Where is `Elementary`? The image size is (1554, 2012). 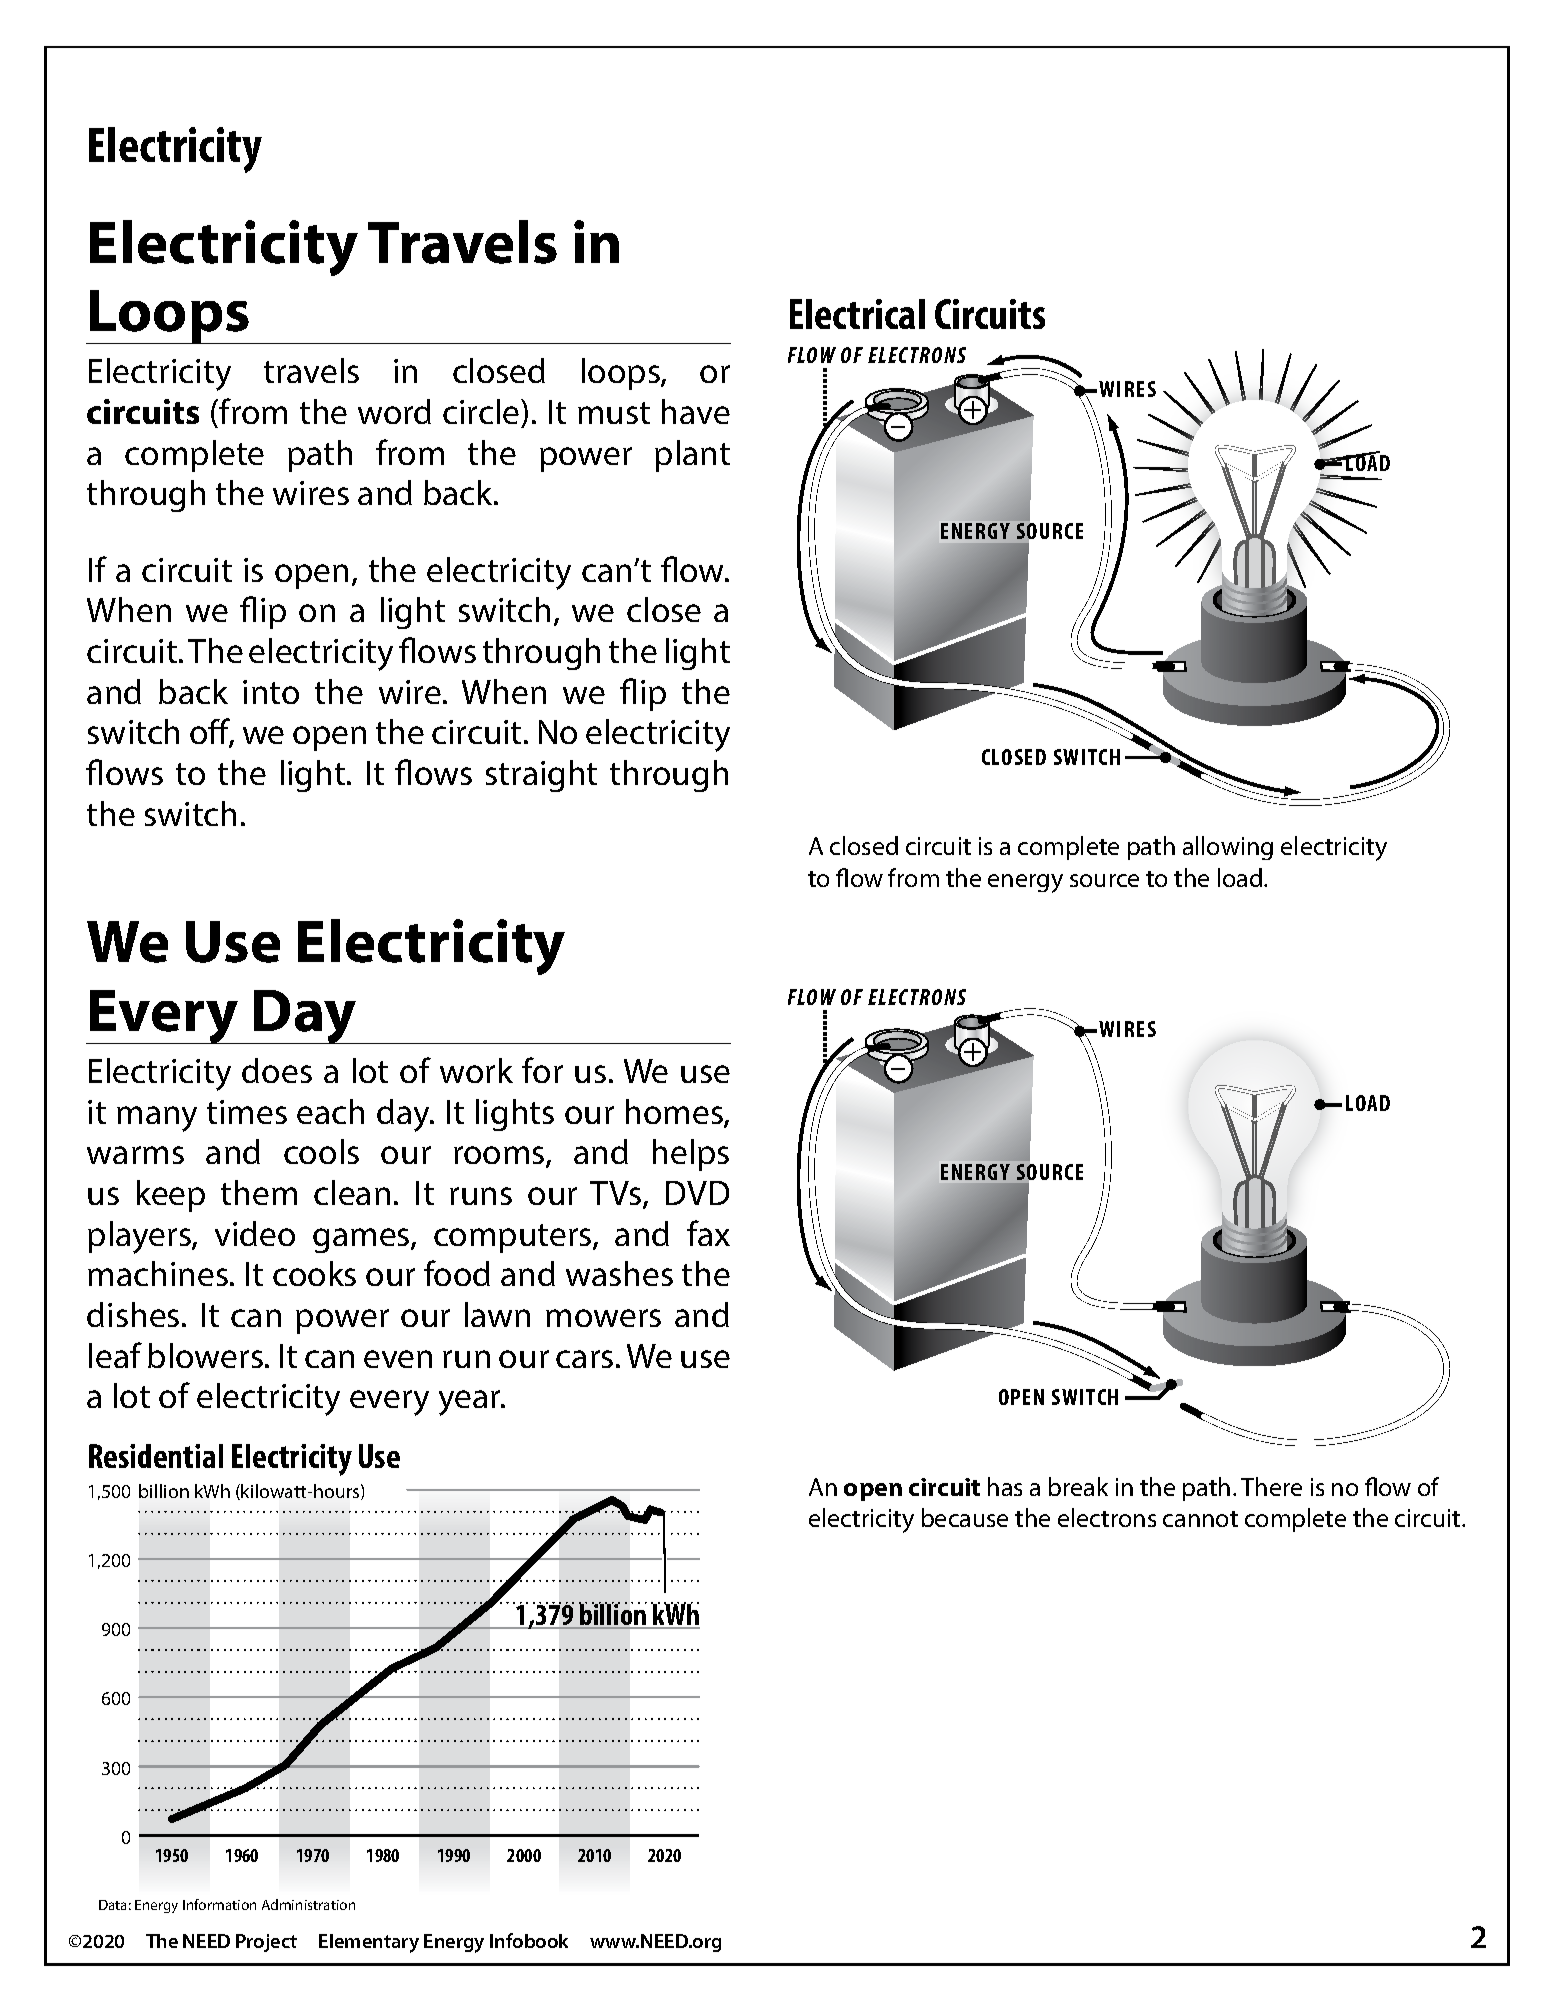 Elementary is located at coordinates (369, 1943).
